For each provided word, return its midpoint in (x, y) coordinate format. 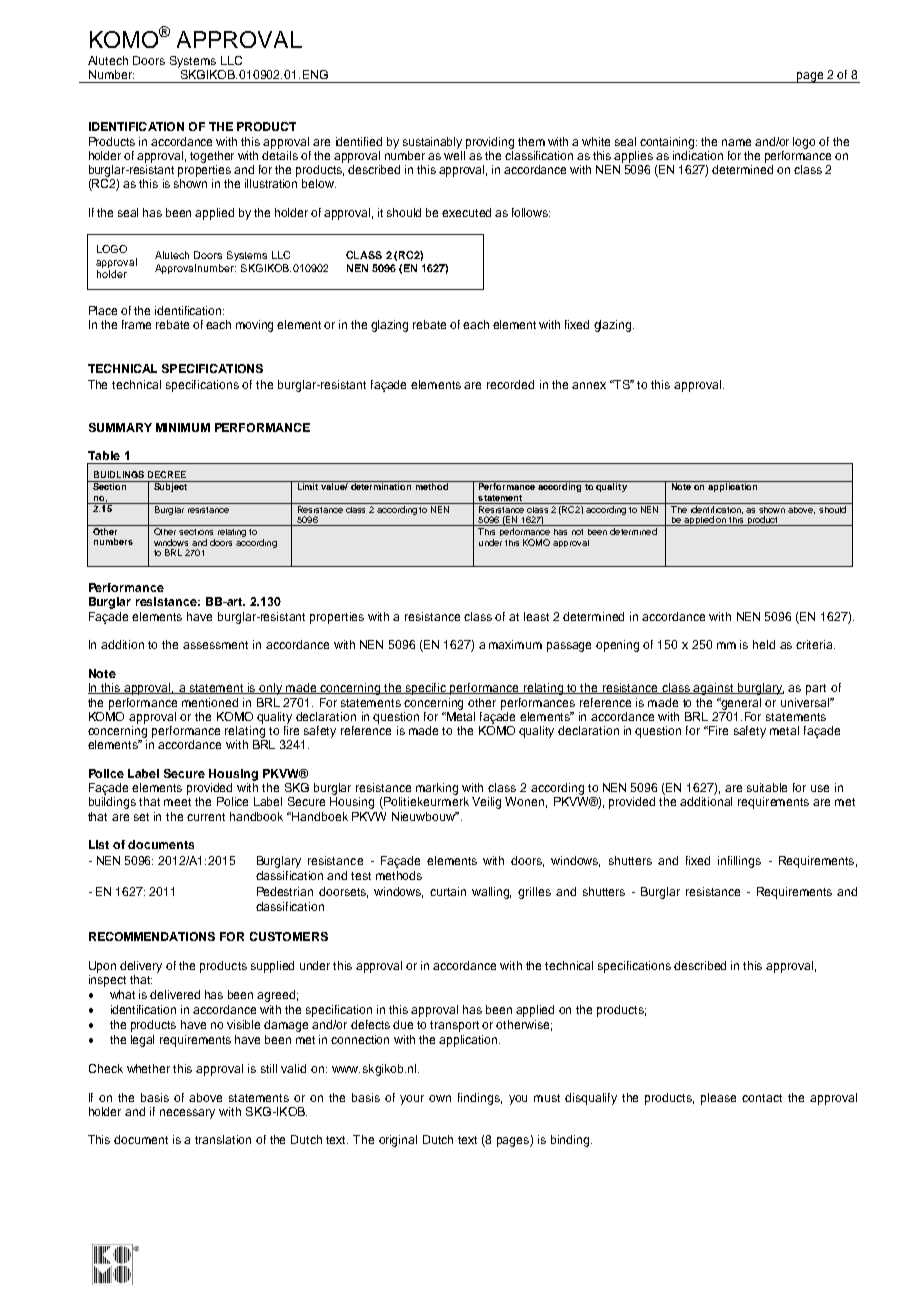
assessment (215, 645)
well (455, 154)
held (764, 644)
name (736, 142)
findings (480, 1099)
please (718, 1099)
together (212, 157)
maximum (515, 644)
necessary (187, 1114)
